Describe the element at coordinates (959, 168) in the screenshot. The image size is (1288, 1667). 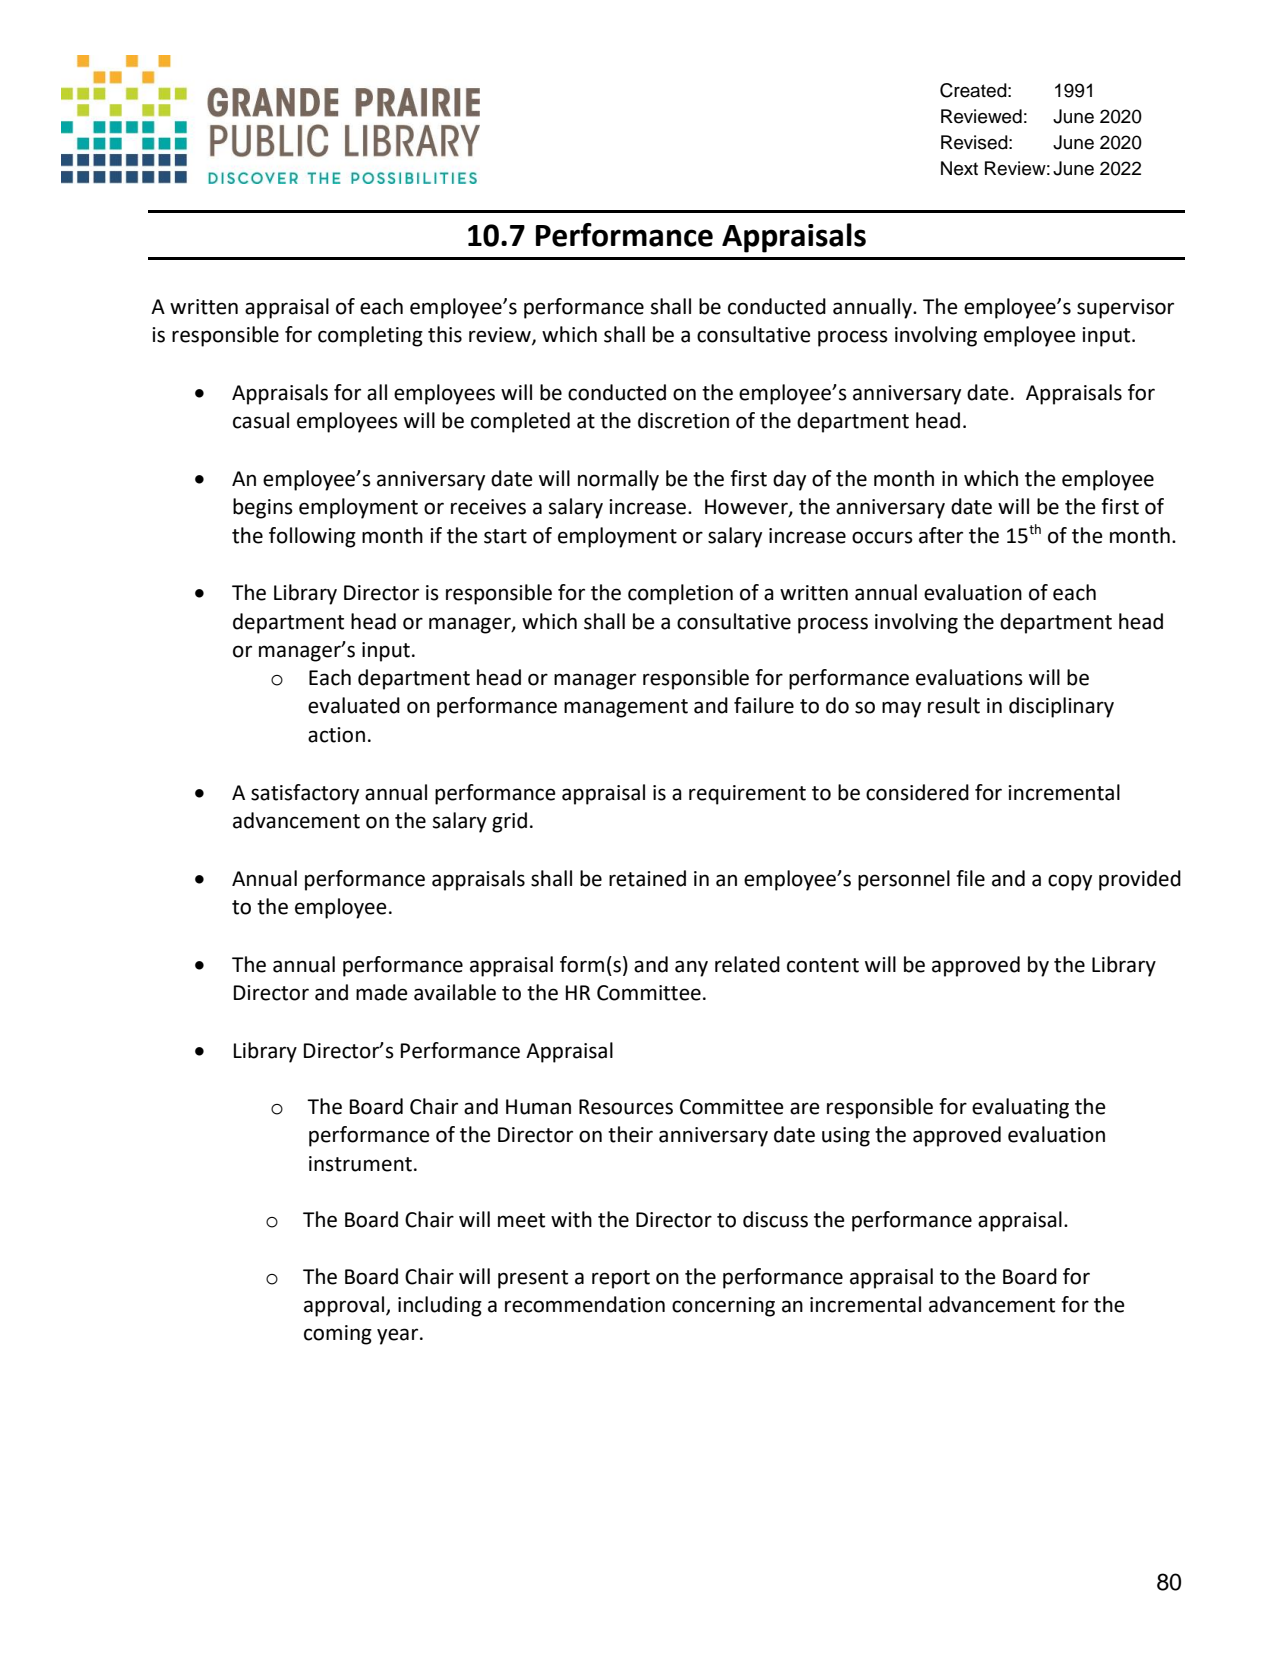
I see `Next` at that location.
